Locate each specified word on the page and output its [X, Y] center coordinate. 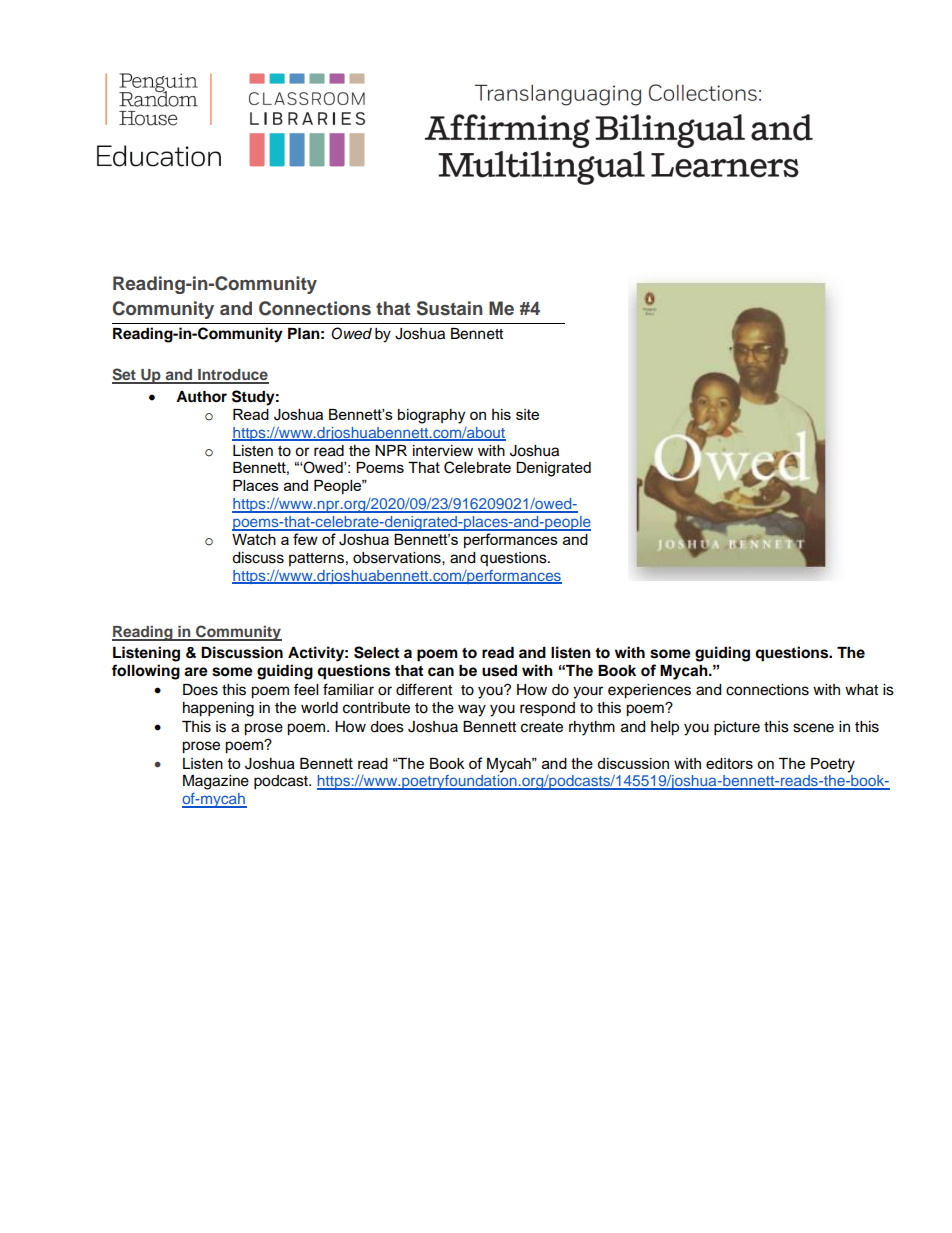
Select [376, 652]
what [861, 690]
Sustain [450, 308]
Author [201, 397]
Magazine [216, 782]
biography [431, 416]
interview [443, 451]
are [196, 672]
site [527, 414]
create [542, 727]
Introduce [232, 376]
